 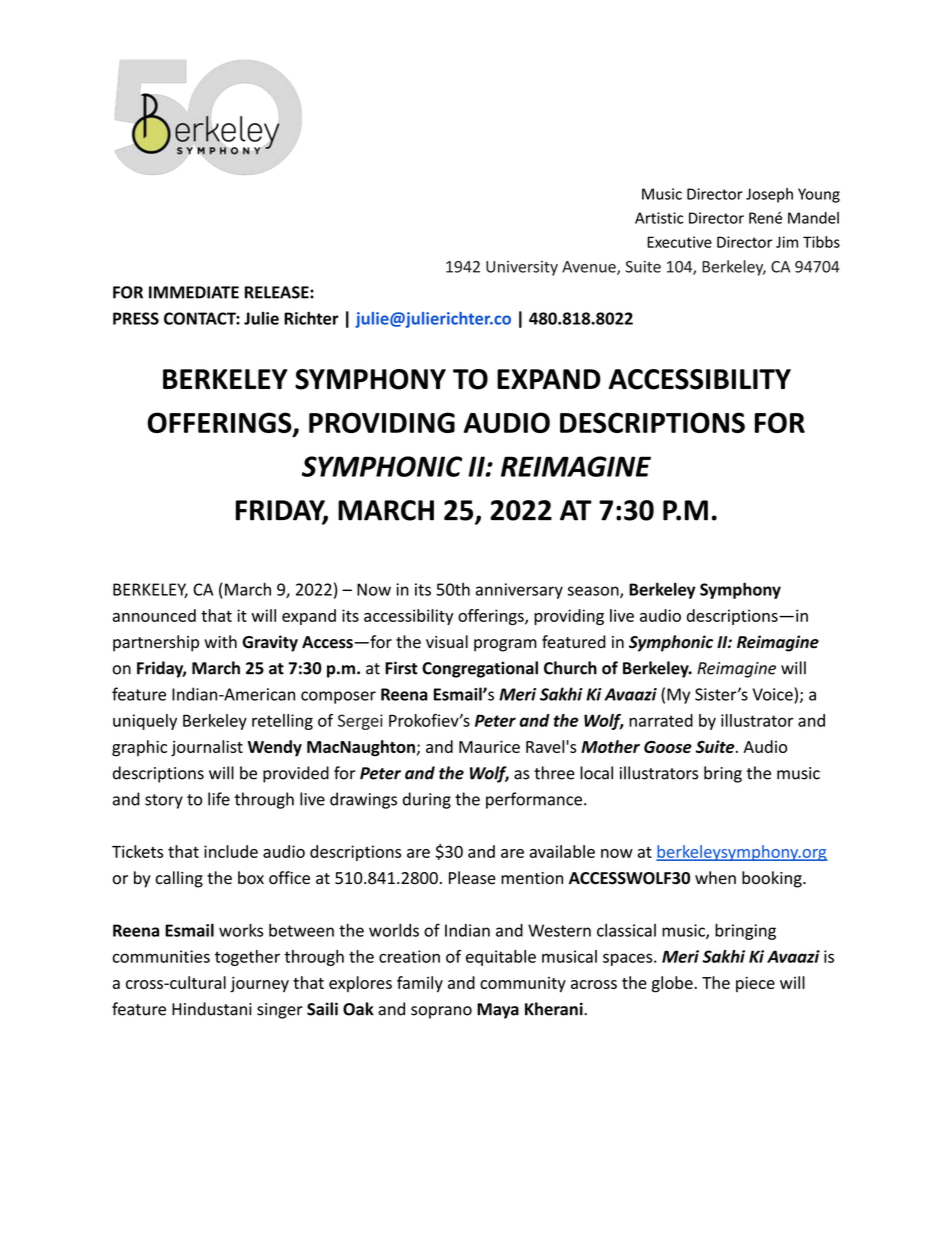 I want to click on Joseph, so click(x=769, y=195).
